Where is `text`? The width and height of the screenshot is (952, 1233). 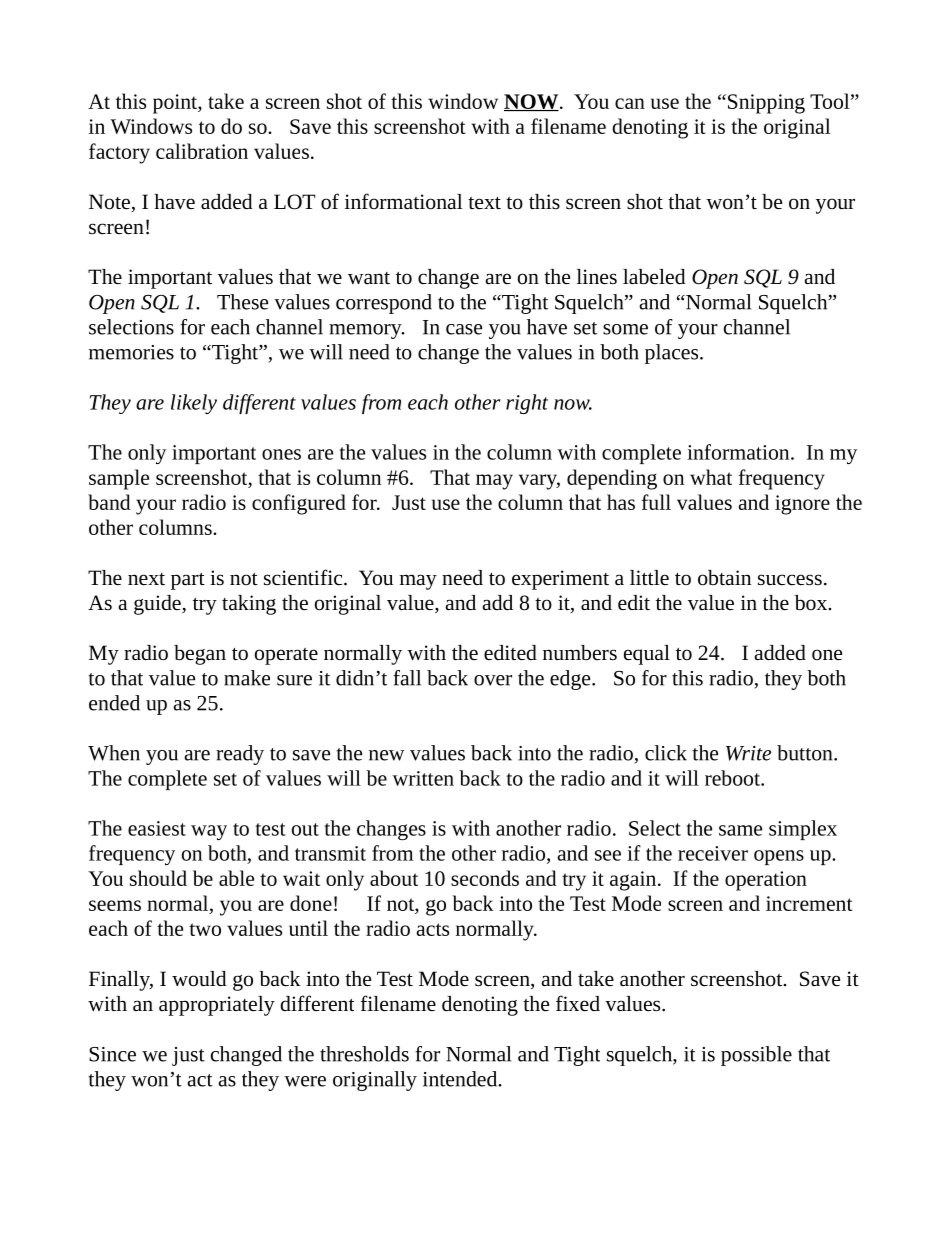 text is located at coordinates (484, 203).
